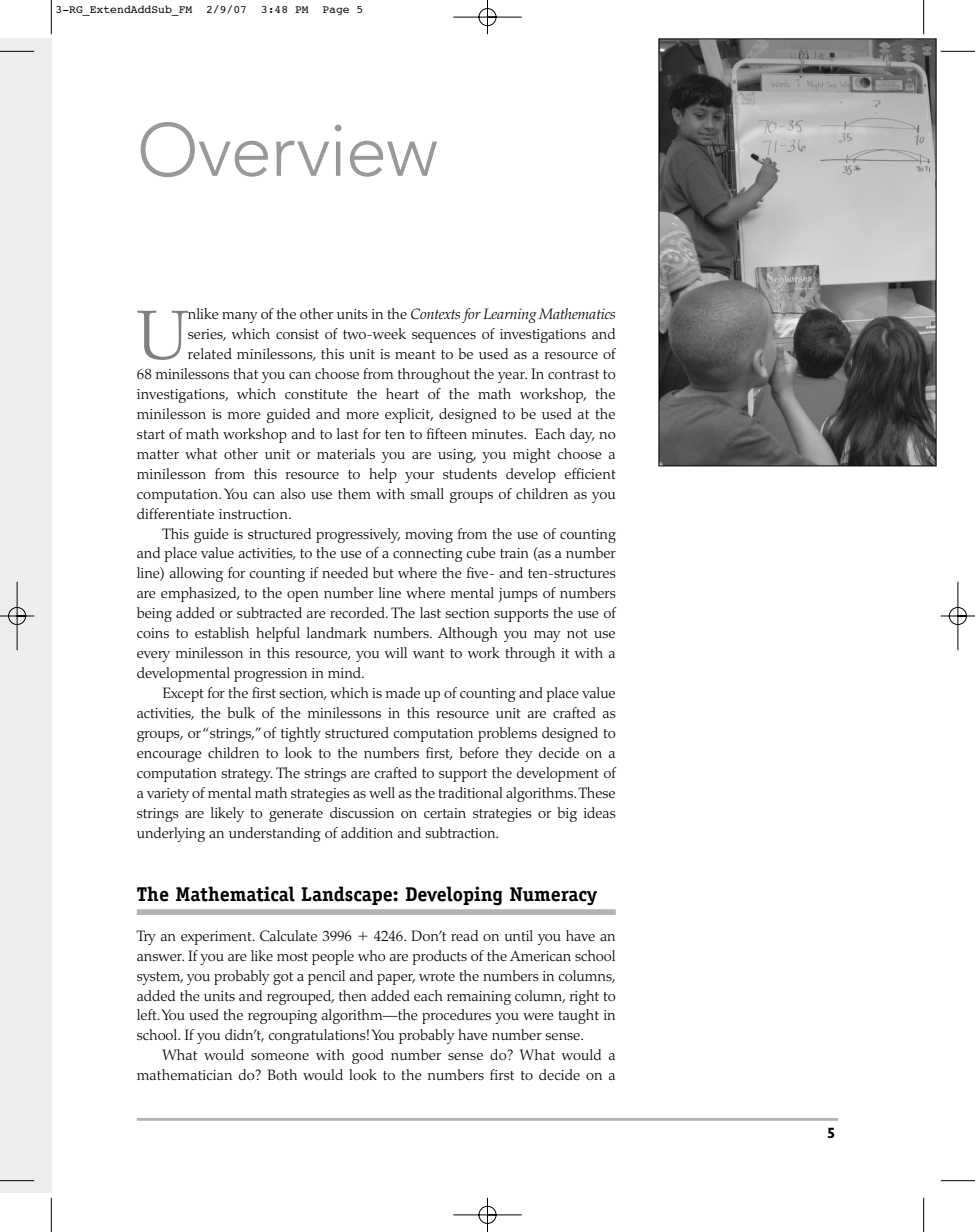 This screenshot has height=1232, width=975. I want to click on train, so click(514, 553).
